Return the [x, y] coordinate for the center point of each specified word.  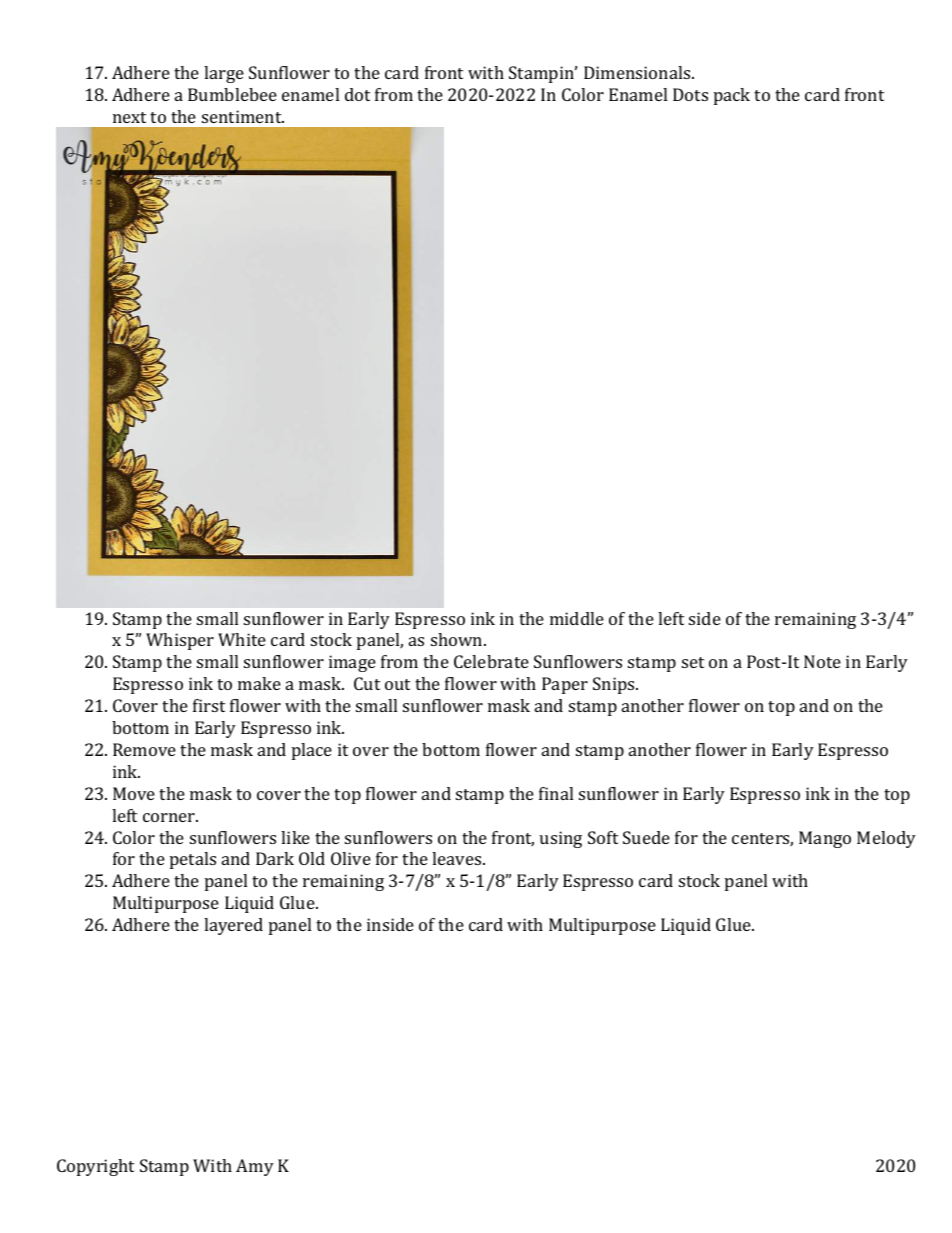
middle [577, 618]
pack [732, 96]
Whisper [180, 641]
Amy [255, 1167]
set [693, 662]
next [129, 117]
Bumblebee [232, 94]
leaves [458, 858]
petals [193, 860]
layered [233, 926]
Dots [690, 94]
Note [822, 661]
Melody [886, 839]
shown [458, 639]
